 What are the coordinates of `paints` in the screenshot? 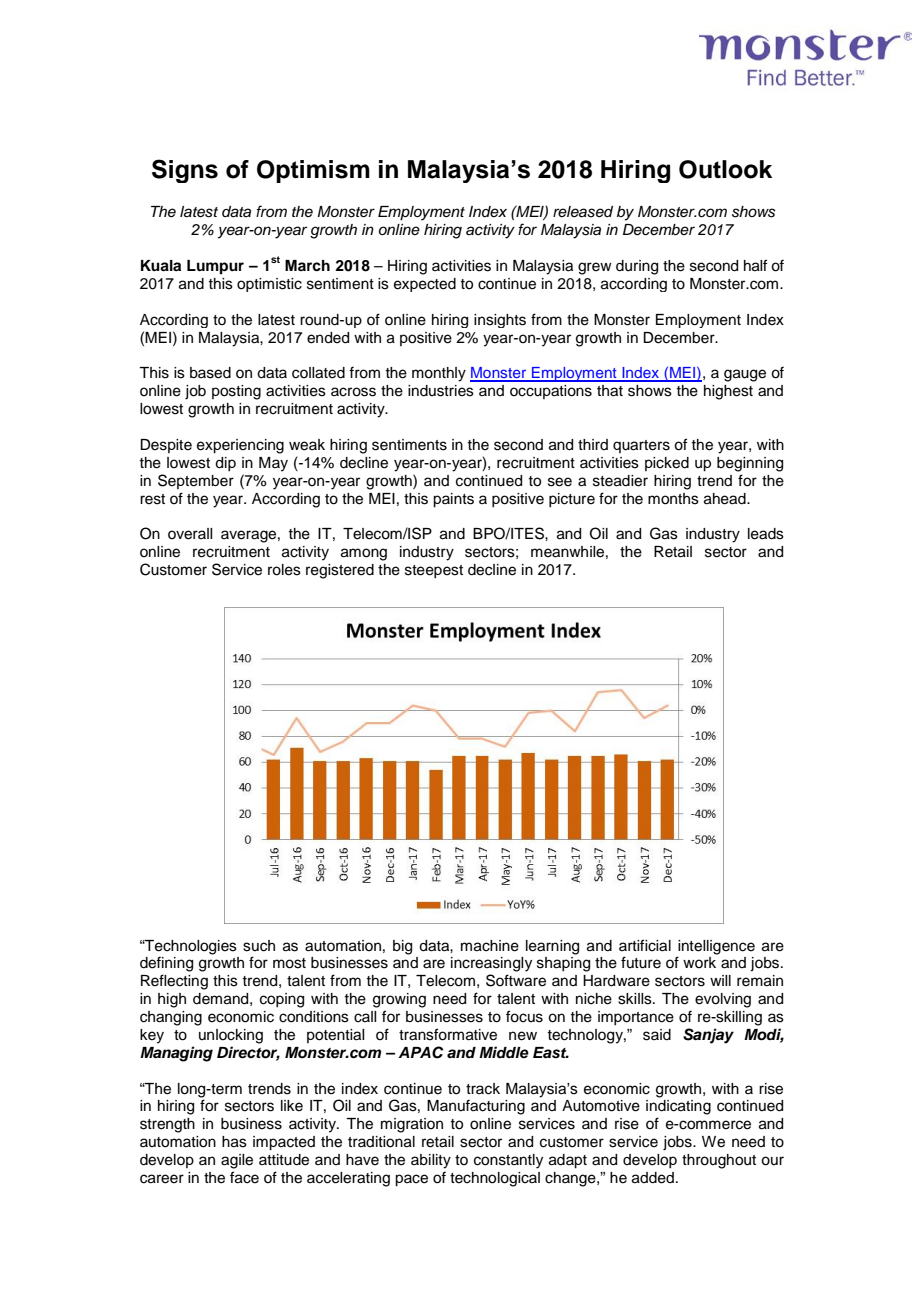 It's located at (453, 500).
